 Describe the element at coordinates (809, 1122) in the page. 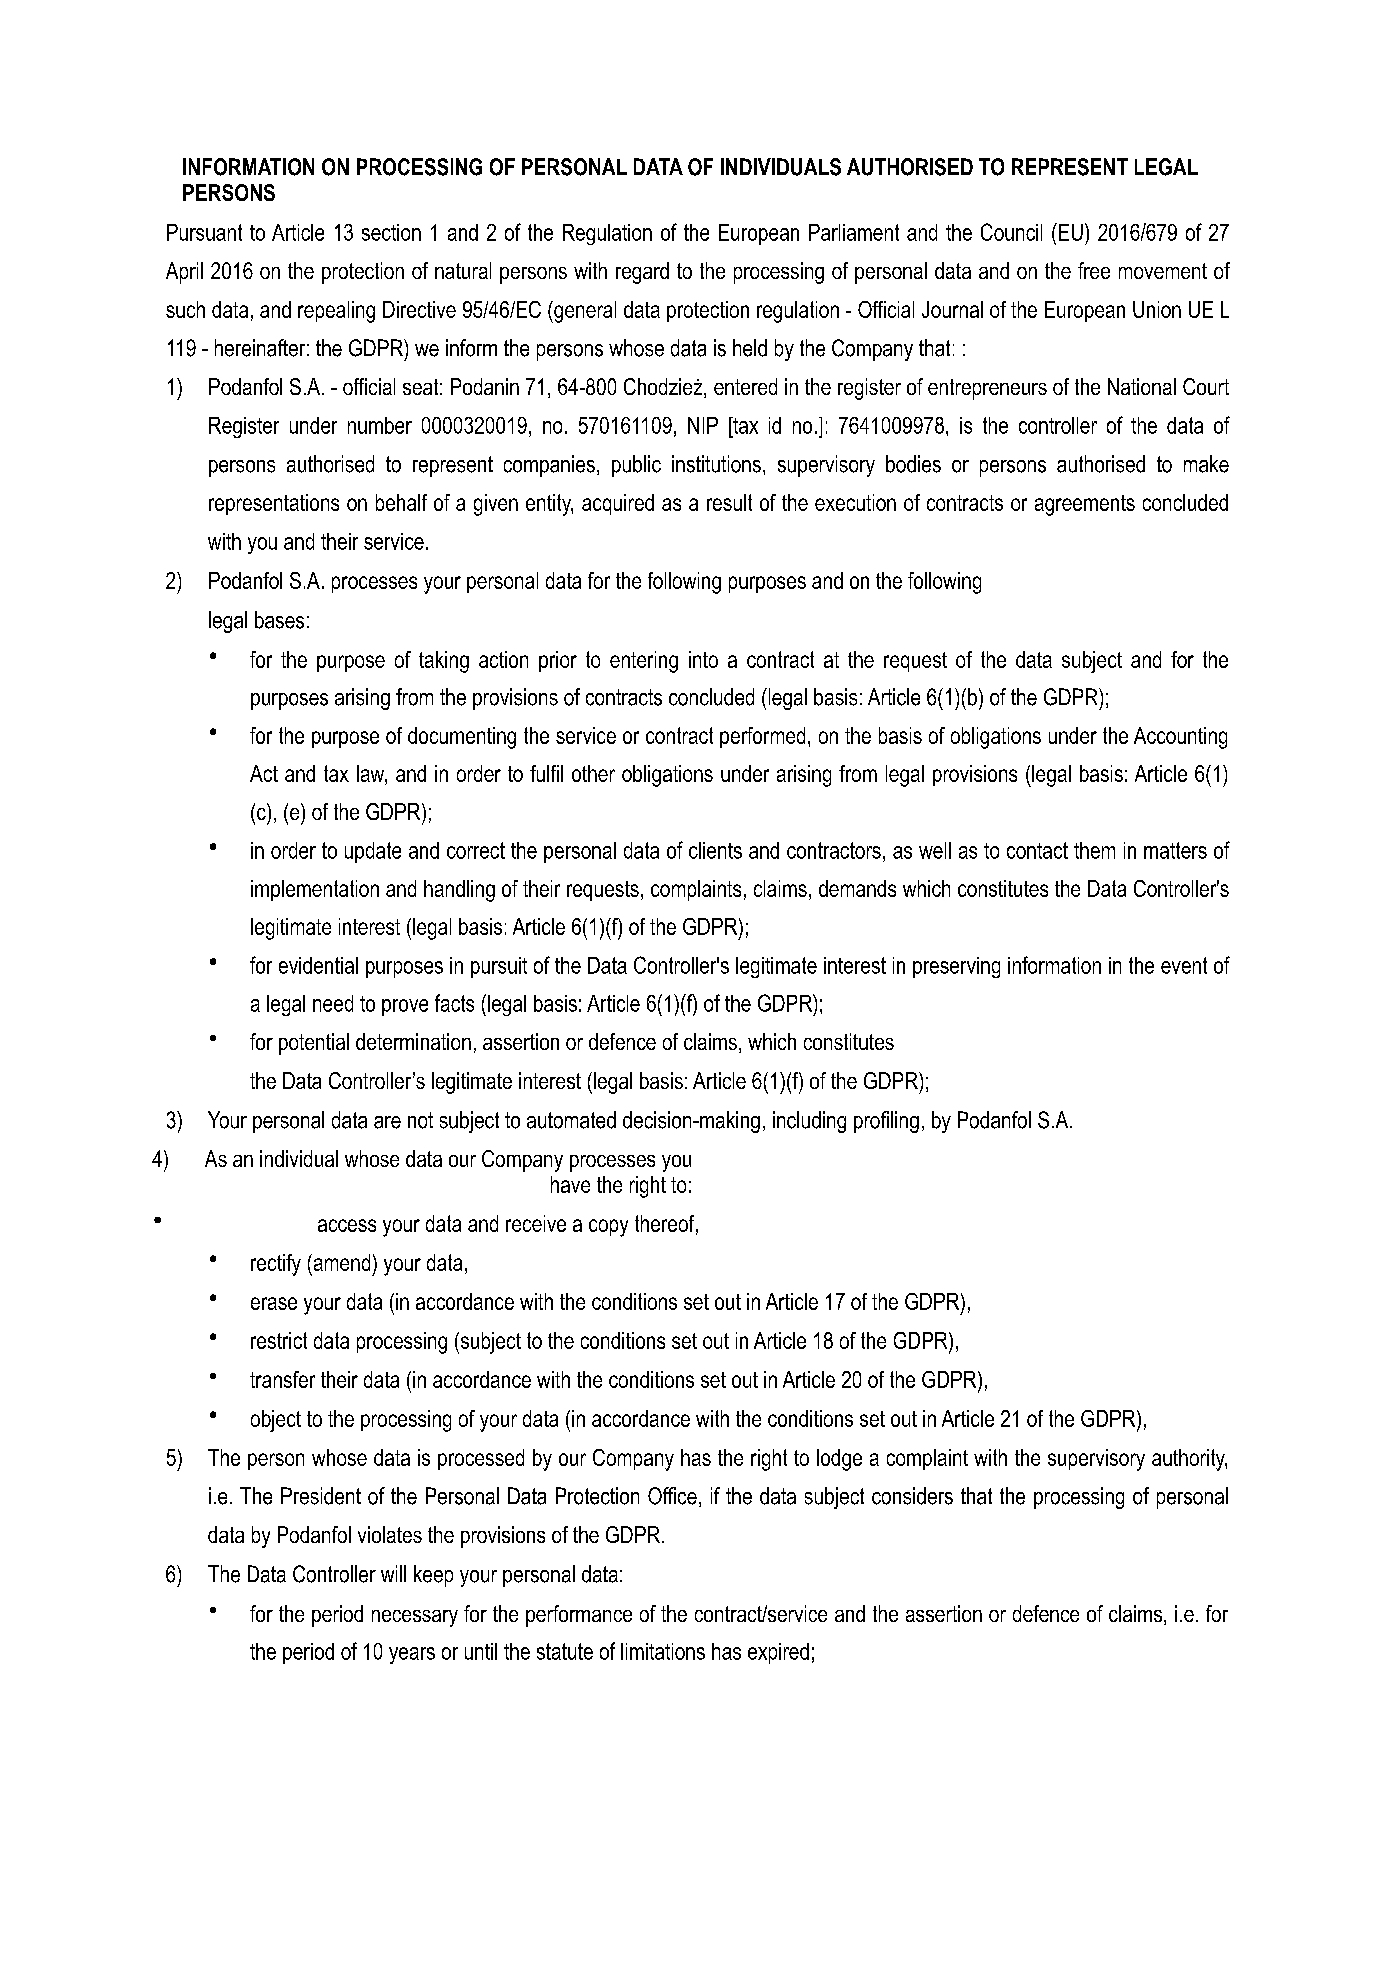

I see `including` at that location.
